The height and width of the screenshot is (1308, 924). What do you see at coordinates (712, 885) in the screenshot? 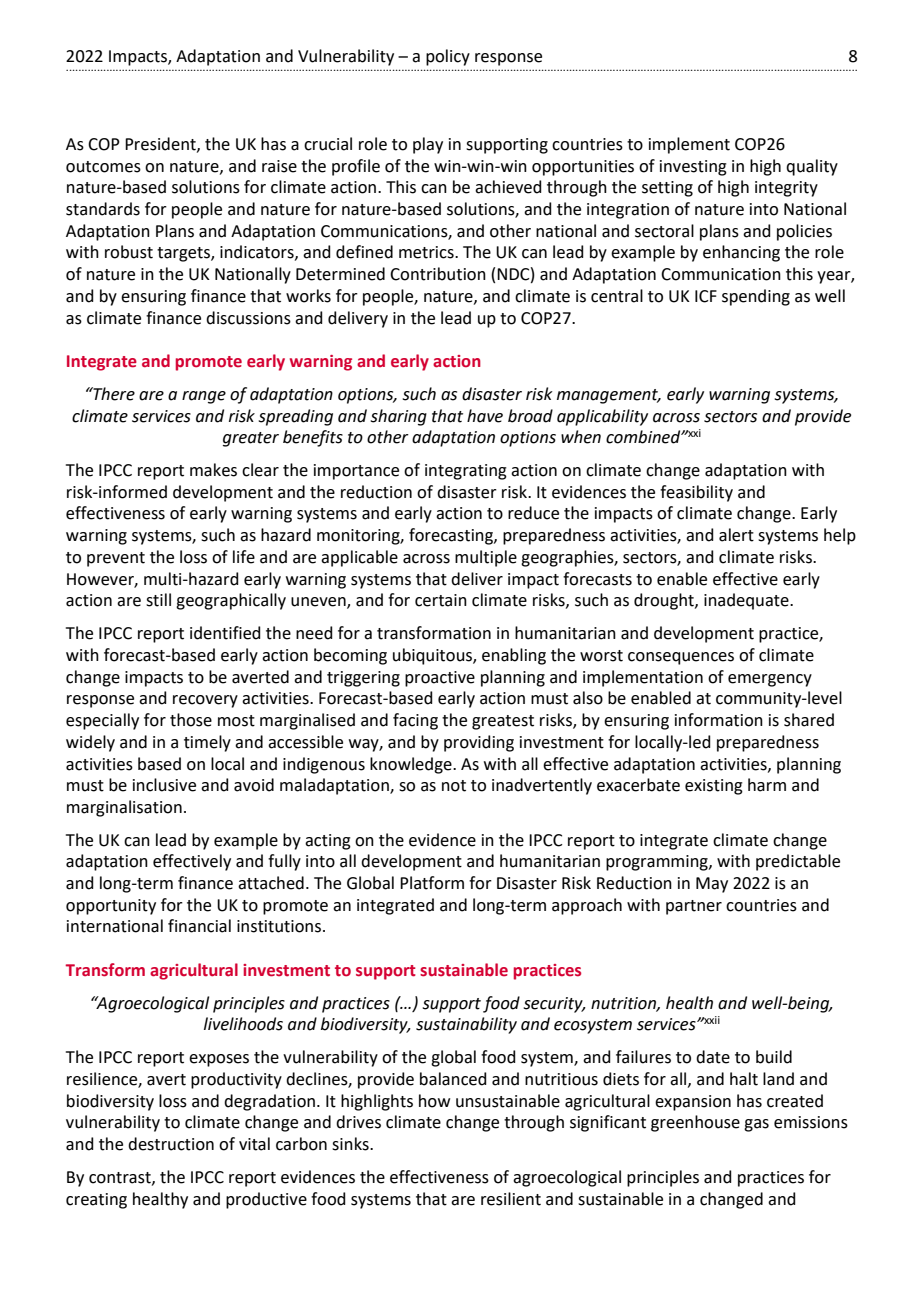
I see `May` at bounding box center [712, 885].
